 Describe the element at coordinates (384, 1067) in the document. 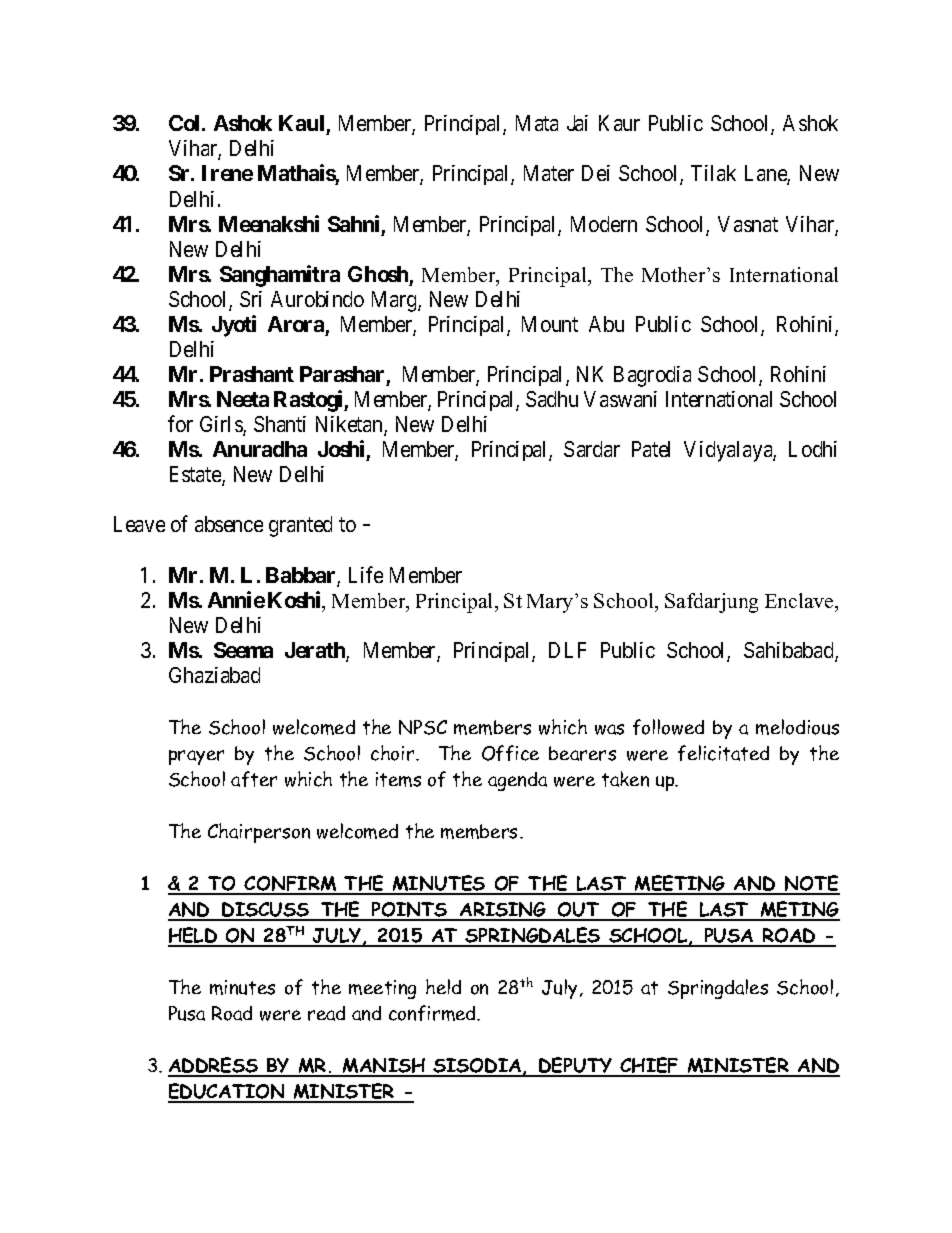

I see `MANISH` at that location.
